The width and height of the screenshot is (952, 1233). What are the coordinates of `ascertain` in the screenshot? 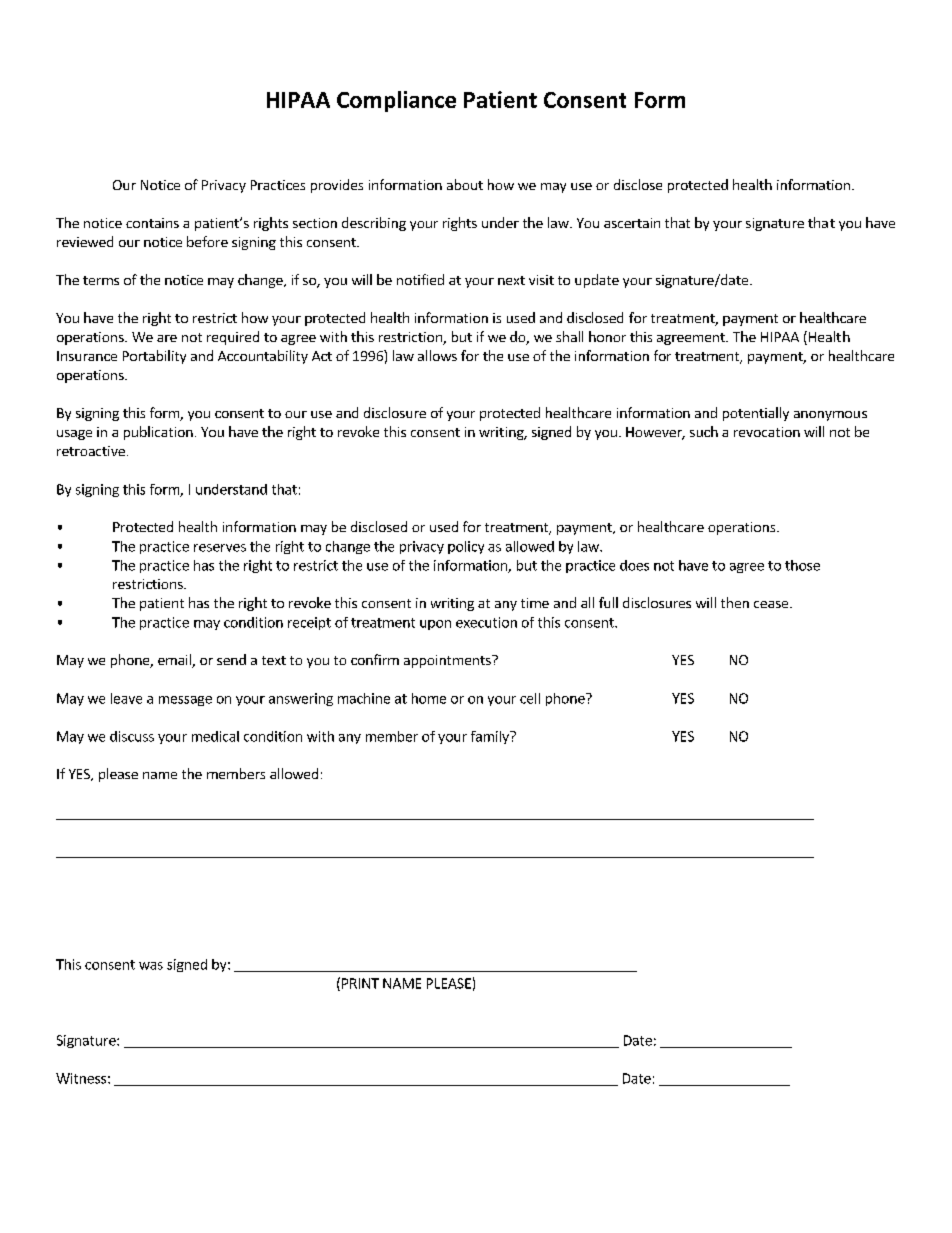 It's located at (632, 223).
